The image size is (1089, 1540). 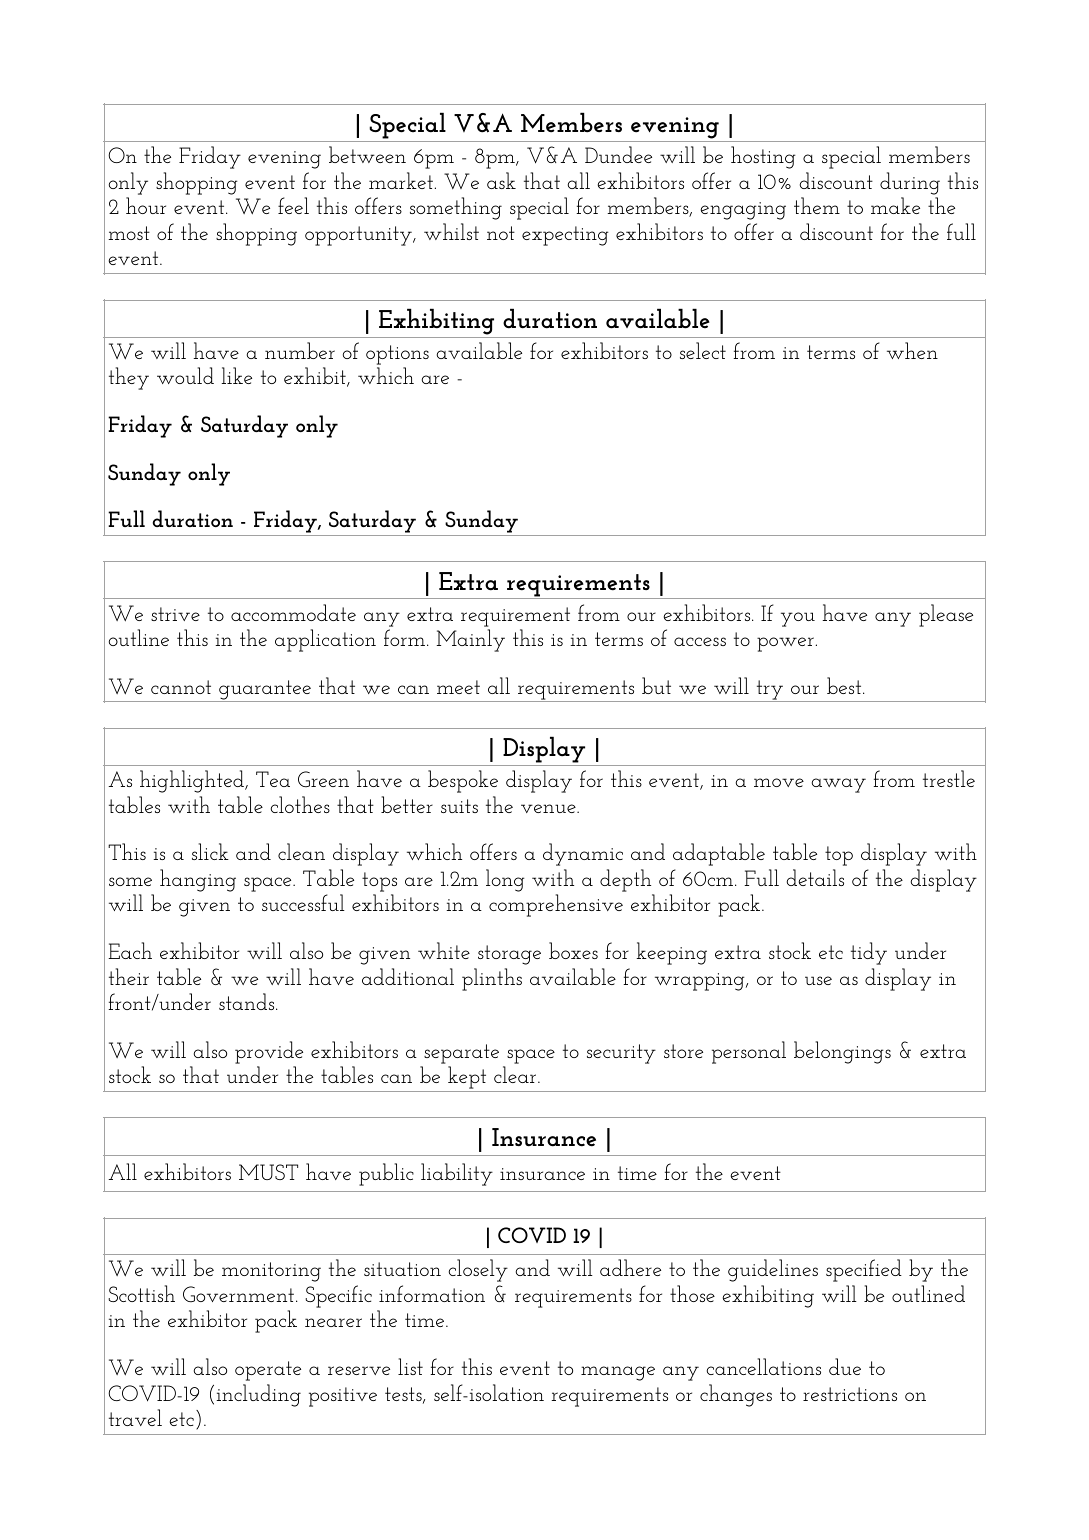 What do you see at coordinates (845, 685) in the document?
I see `best` at bounding box center [845, 685].
